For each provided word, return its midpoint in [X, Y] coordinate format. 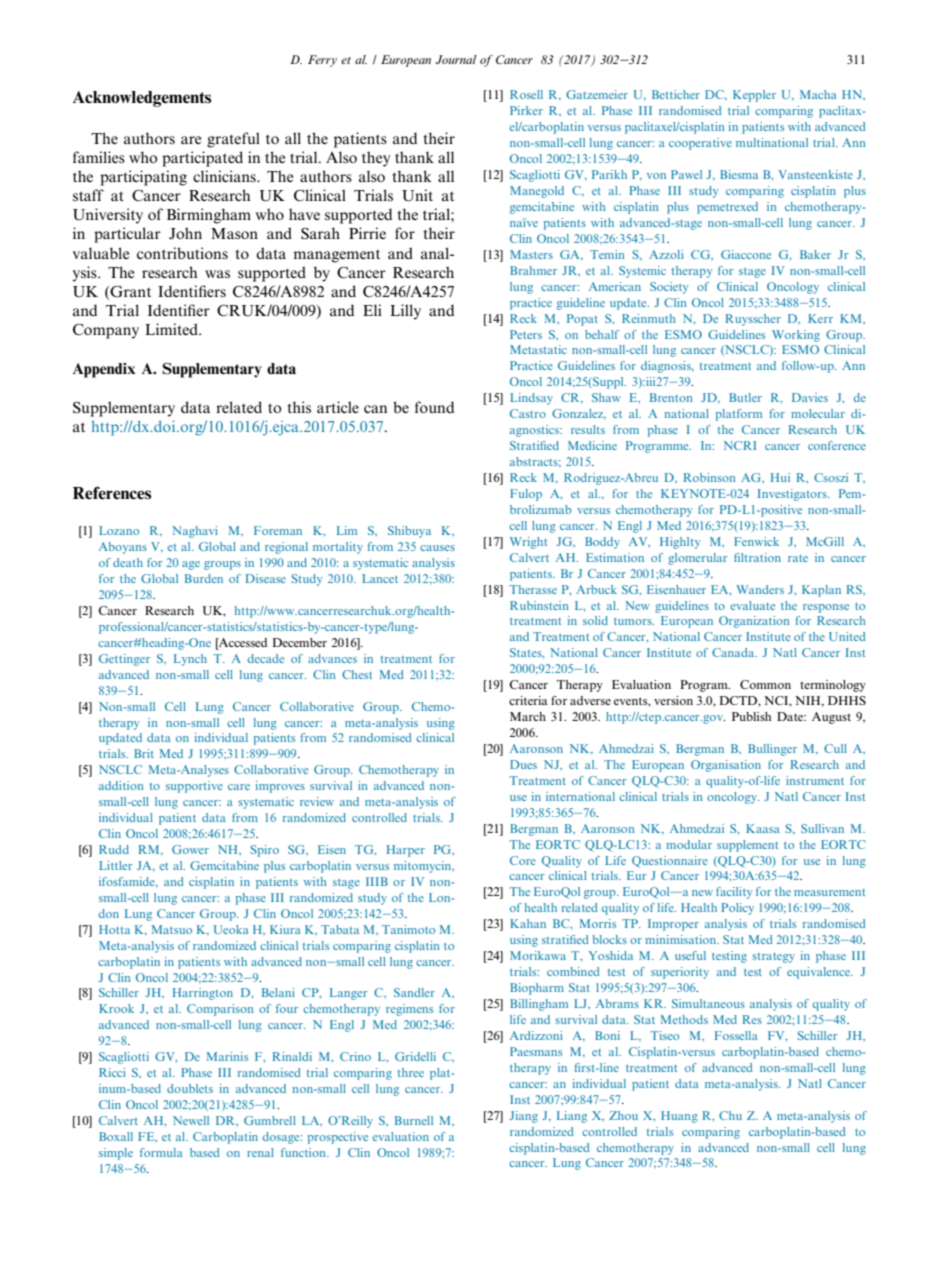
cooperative [700, 144]
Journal [456, 59]
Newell [191, 1120]
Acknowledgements [142, 99]
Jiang [523, 1117]
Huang [679, 1117]
